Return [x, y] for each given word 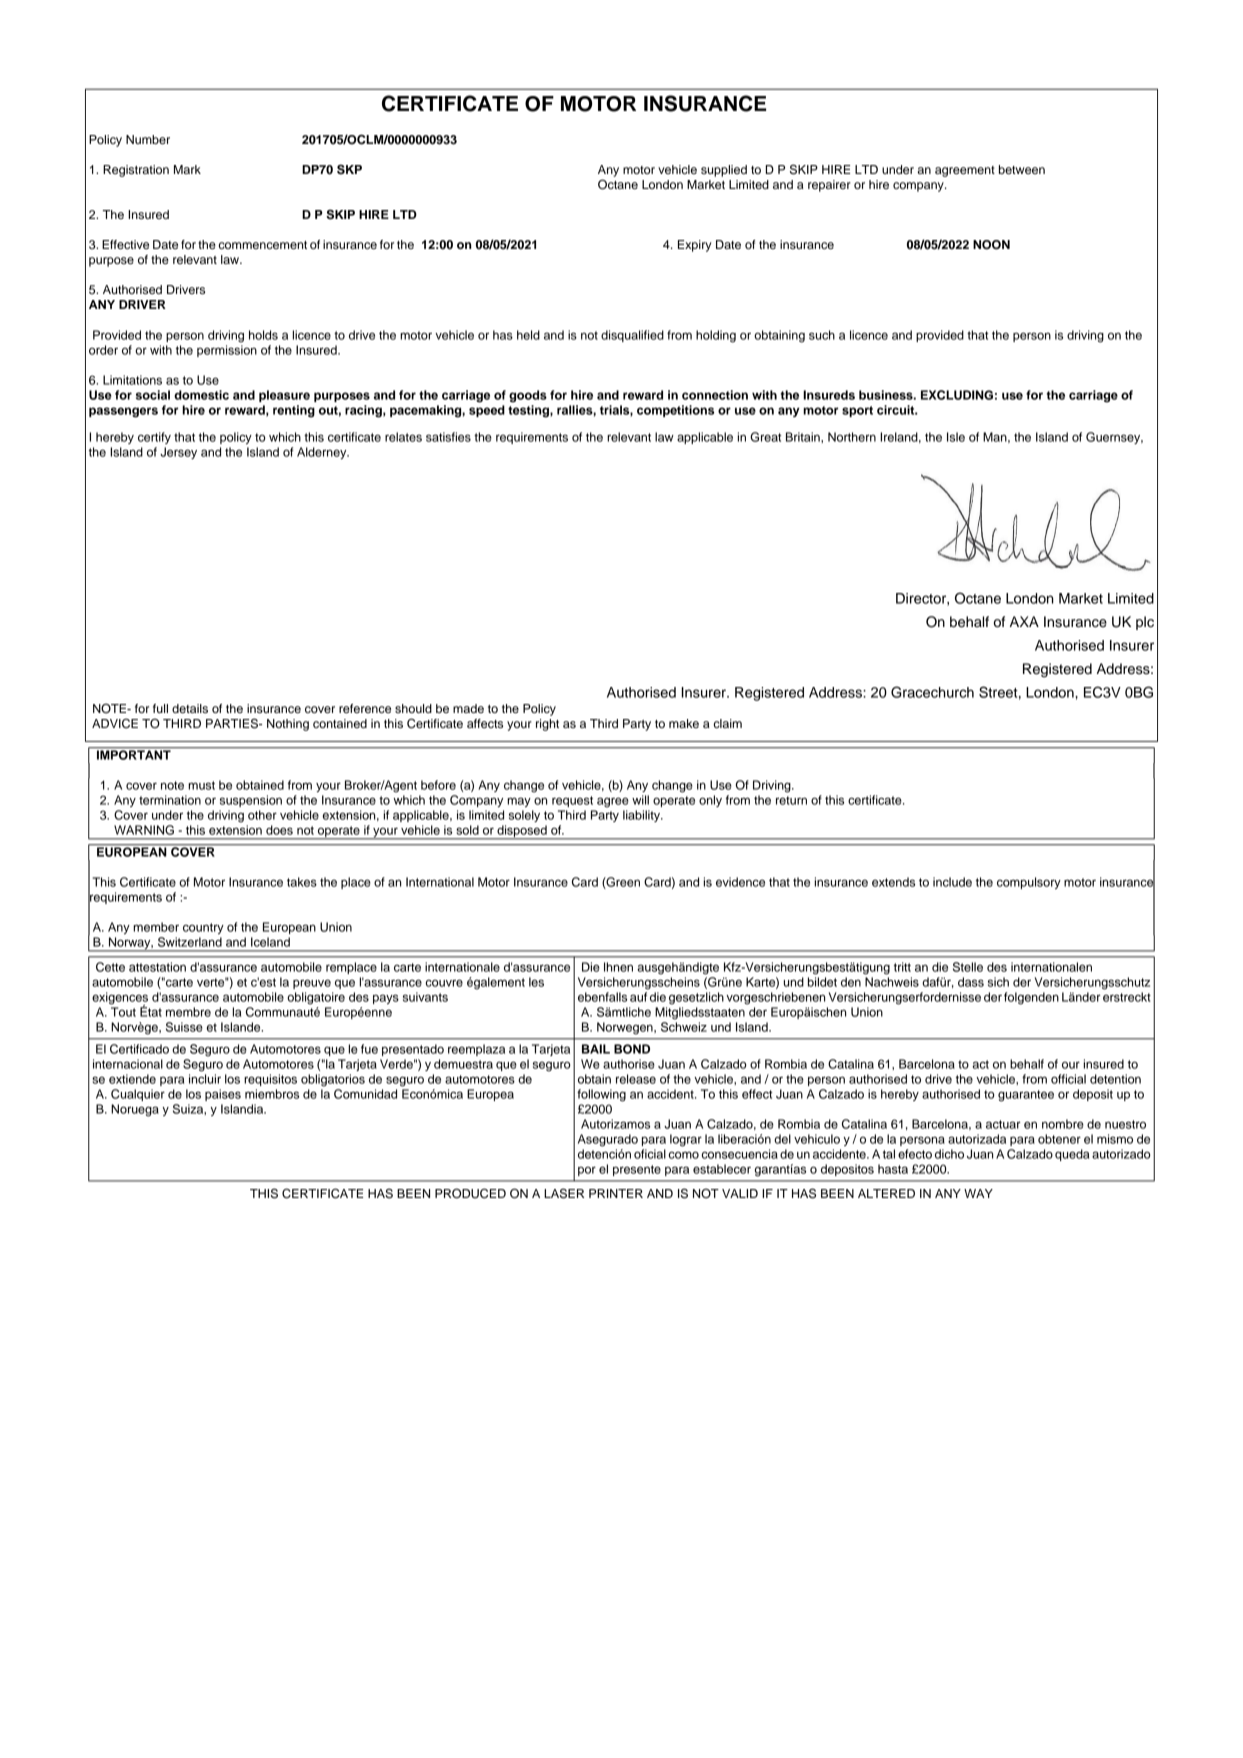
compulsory [1029, 883]
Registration [136, 171]
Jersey [178, 453]
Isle [956, 437]
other [262, 815]
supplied [724, 171]
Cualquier [138, 1095]
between [1022, 169]
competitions [675, 411]
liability [642, 816]
